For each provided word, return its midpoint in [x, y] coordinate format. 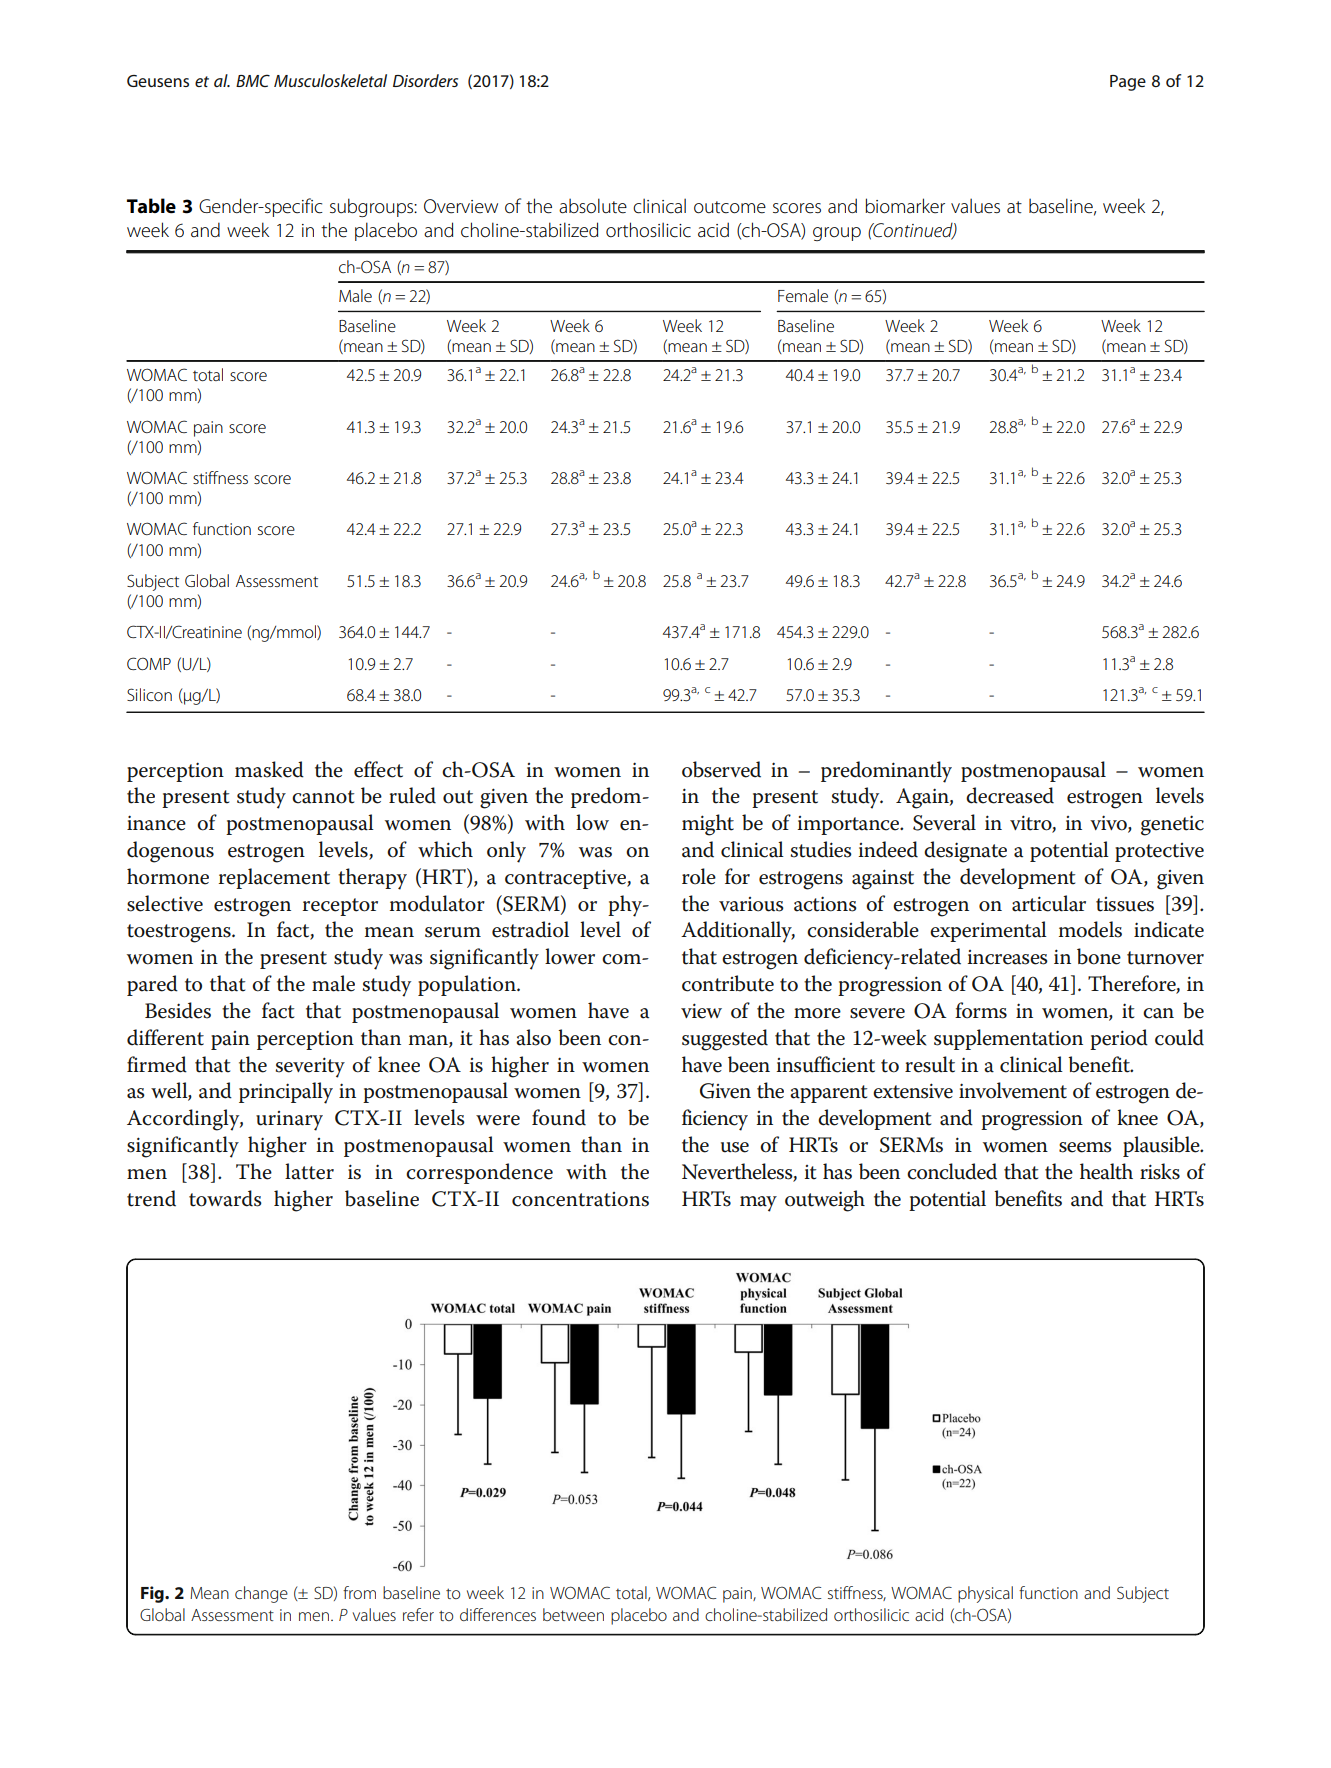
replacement [274, 878]
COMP [149, 663]
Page [1128, 83]
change [261, 1594]
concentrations [580, 1199]
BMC [253, 80]
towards [225, 1198]
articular [1049, 903]
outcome [730, 207]
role [699, 876]
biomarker [905, 206]
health [1106, 1171]
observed [721, 769]
